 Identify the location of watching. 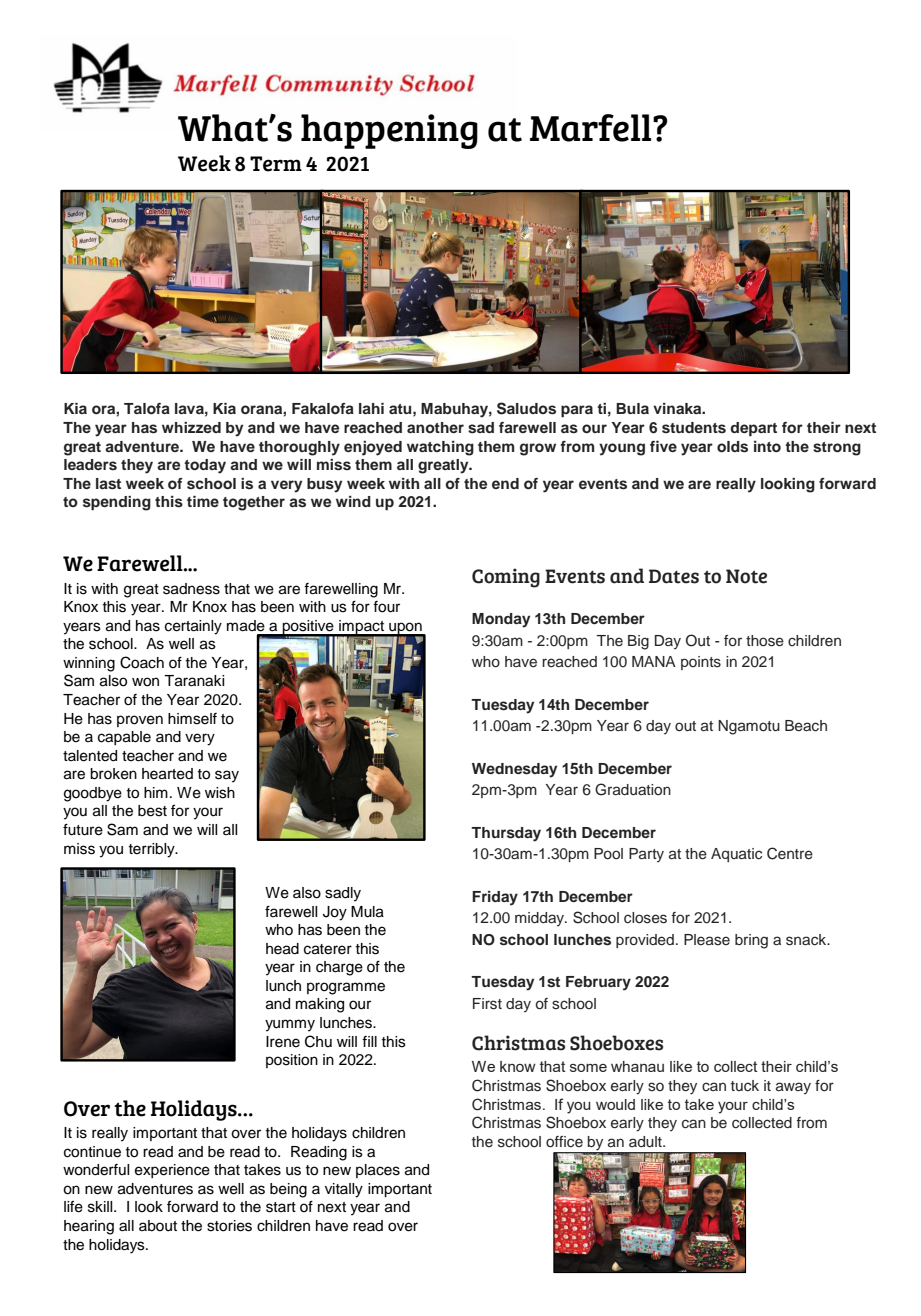
(440, 448).
